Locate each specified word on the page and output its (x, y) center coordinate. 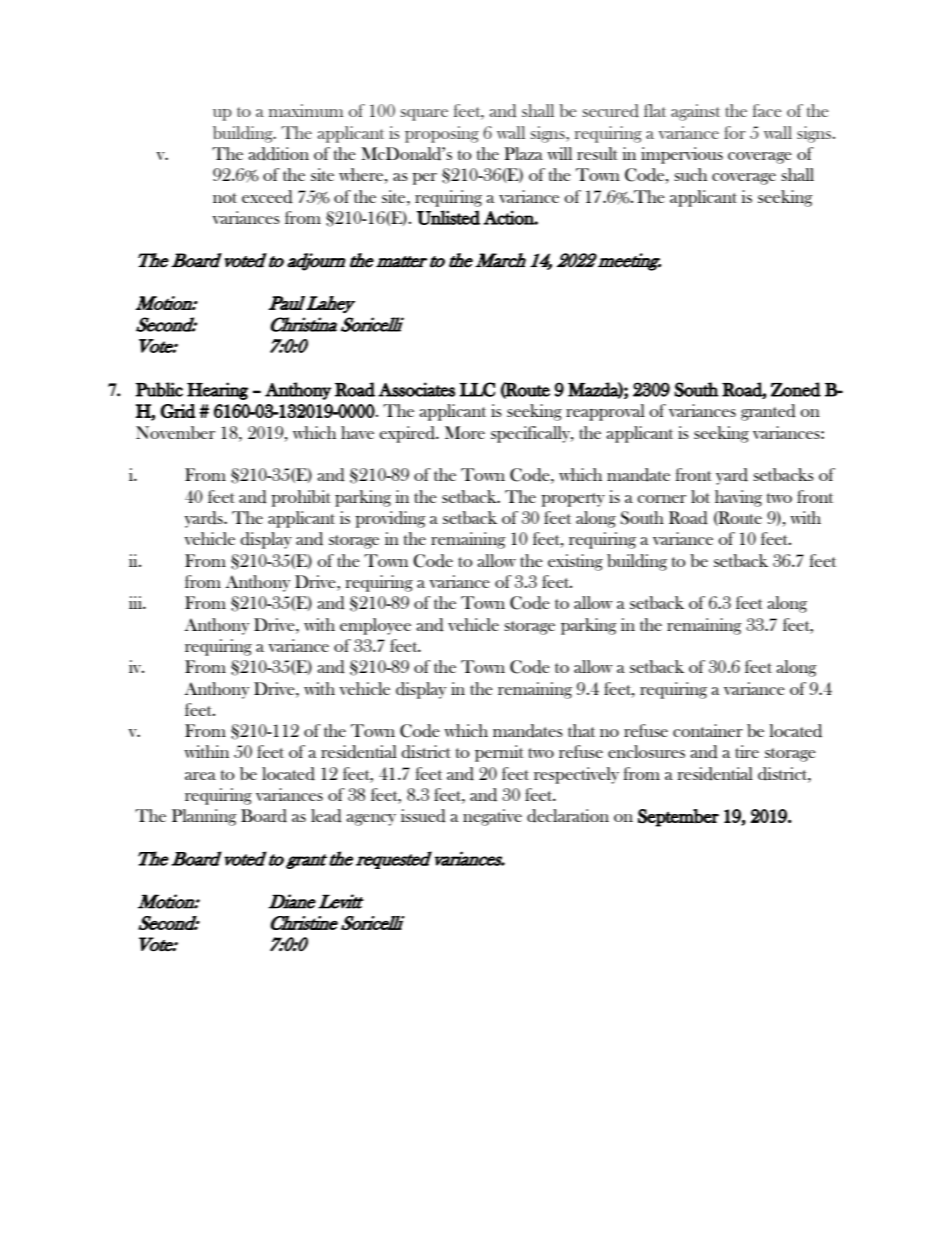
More (465, 432)
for (735, 132)
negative (492, 817)
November (175, 432)
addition (279, 154)
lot (700, 496)
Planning (204, 817)
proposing (442, 134)
